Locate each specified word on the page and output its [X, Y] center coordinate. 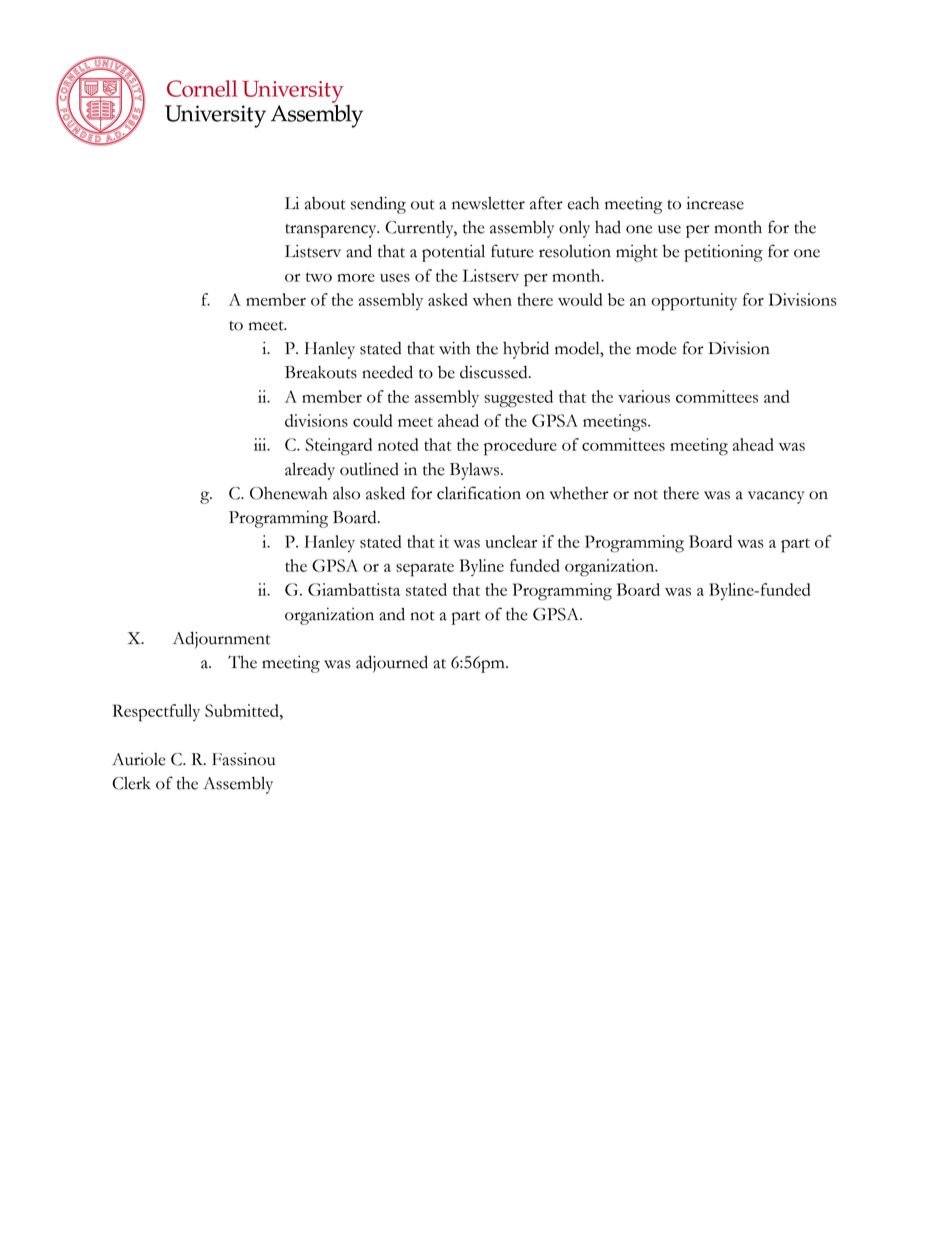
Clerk [131, 783]
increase [715, 203]
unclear [511, 541]
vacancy [776, 497]
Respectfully [156, 713]
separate [425, 569]
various [644, 396]
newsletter [488, 203]
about [325, 203]
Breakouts [321, 372]
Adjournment [221, 640]
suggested [518, 399]
